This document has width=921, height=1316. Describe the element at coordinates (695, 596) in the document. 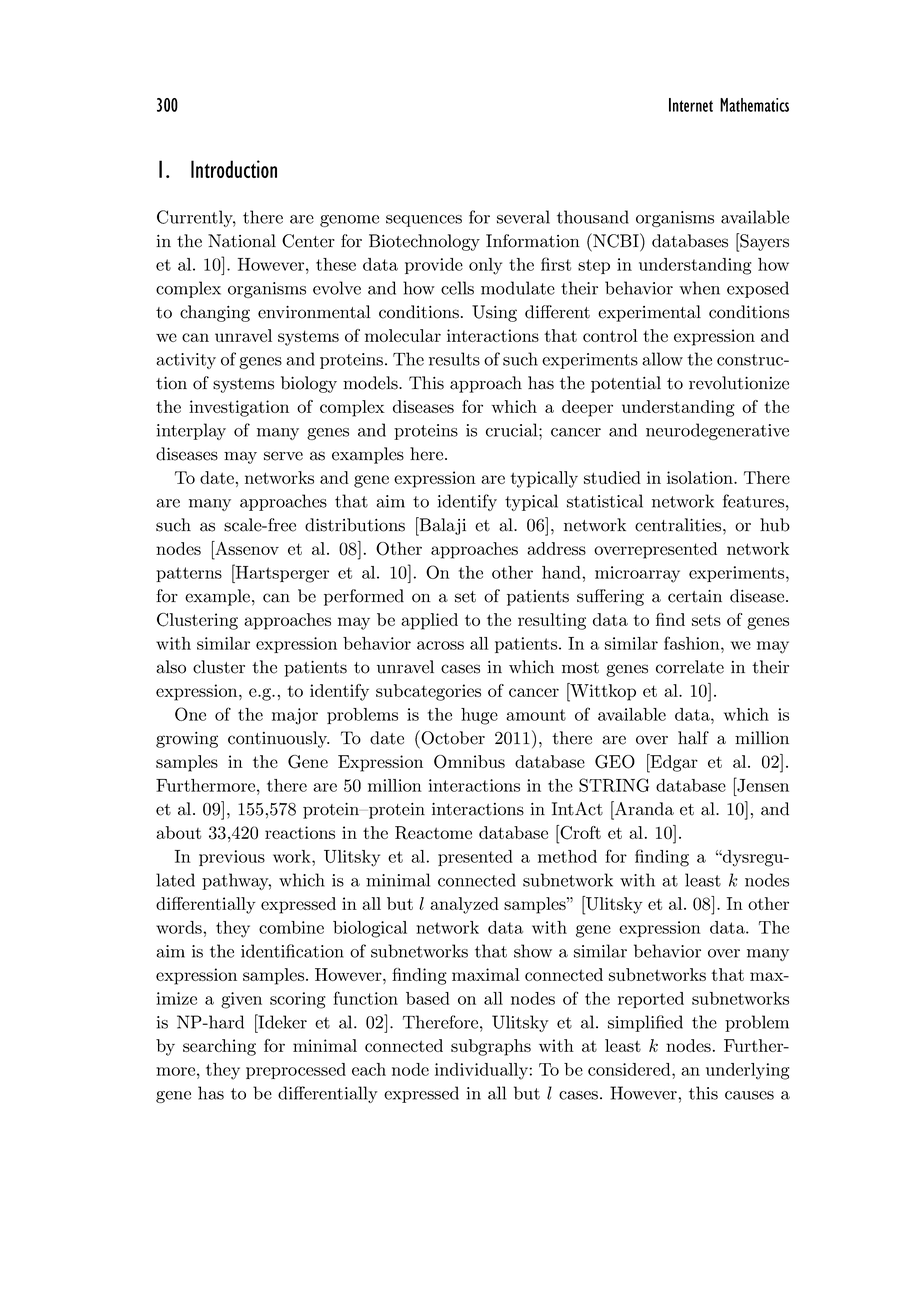

I see `certain` at that location.
